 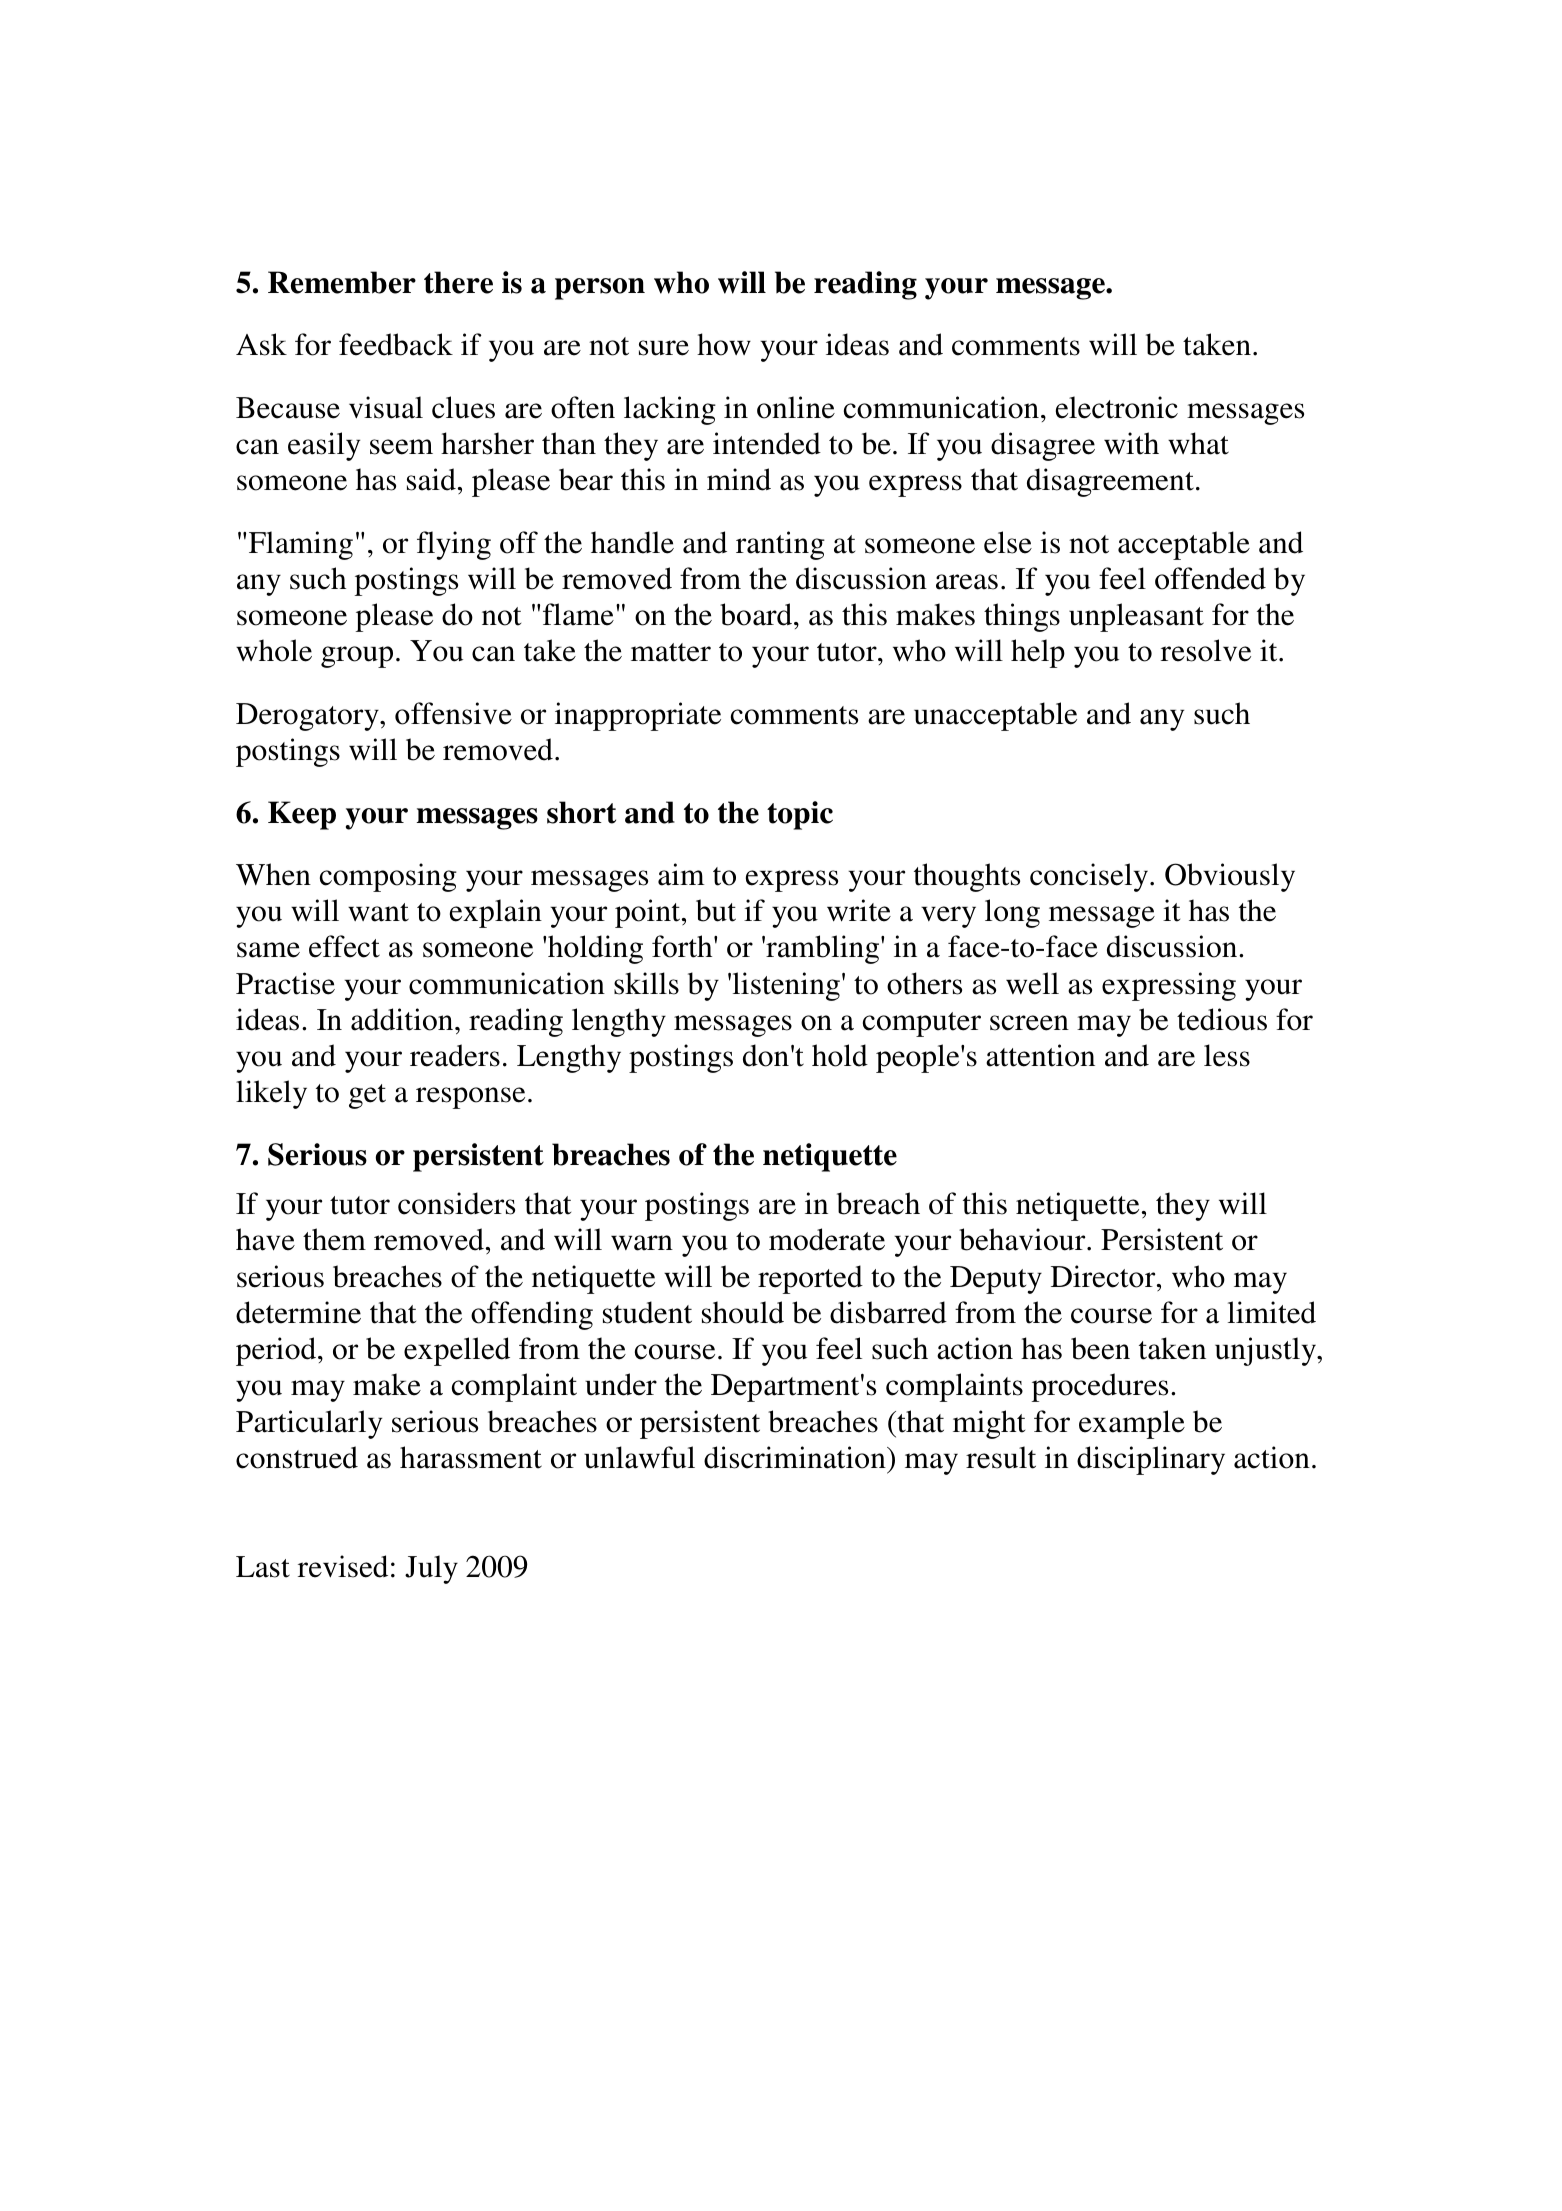 What do you see at coordinates (1227, 1055) in the document?
I see `less` at bounding box center [1227, 1055].
